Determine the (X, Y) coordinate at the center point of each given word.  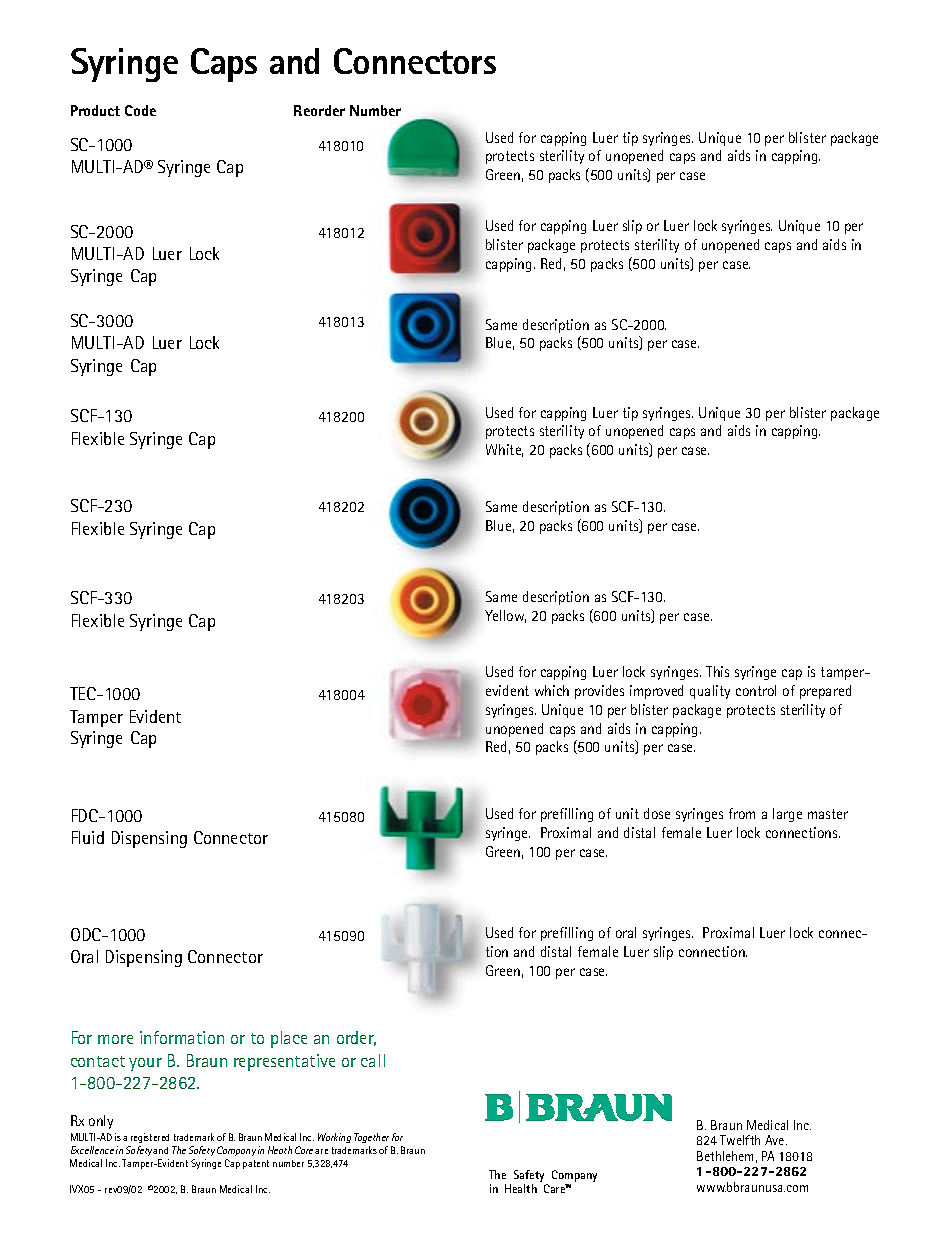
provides (599, 692)
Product (95, 110)
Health (521, 1188)
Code (140, 110)
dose (657, 813)
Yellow (505, 616)
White (504, 450)
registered (150, 1138)
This (717, 671)
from (742, 813)
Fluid (88, 837)
